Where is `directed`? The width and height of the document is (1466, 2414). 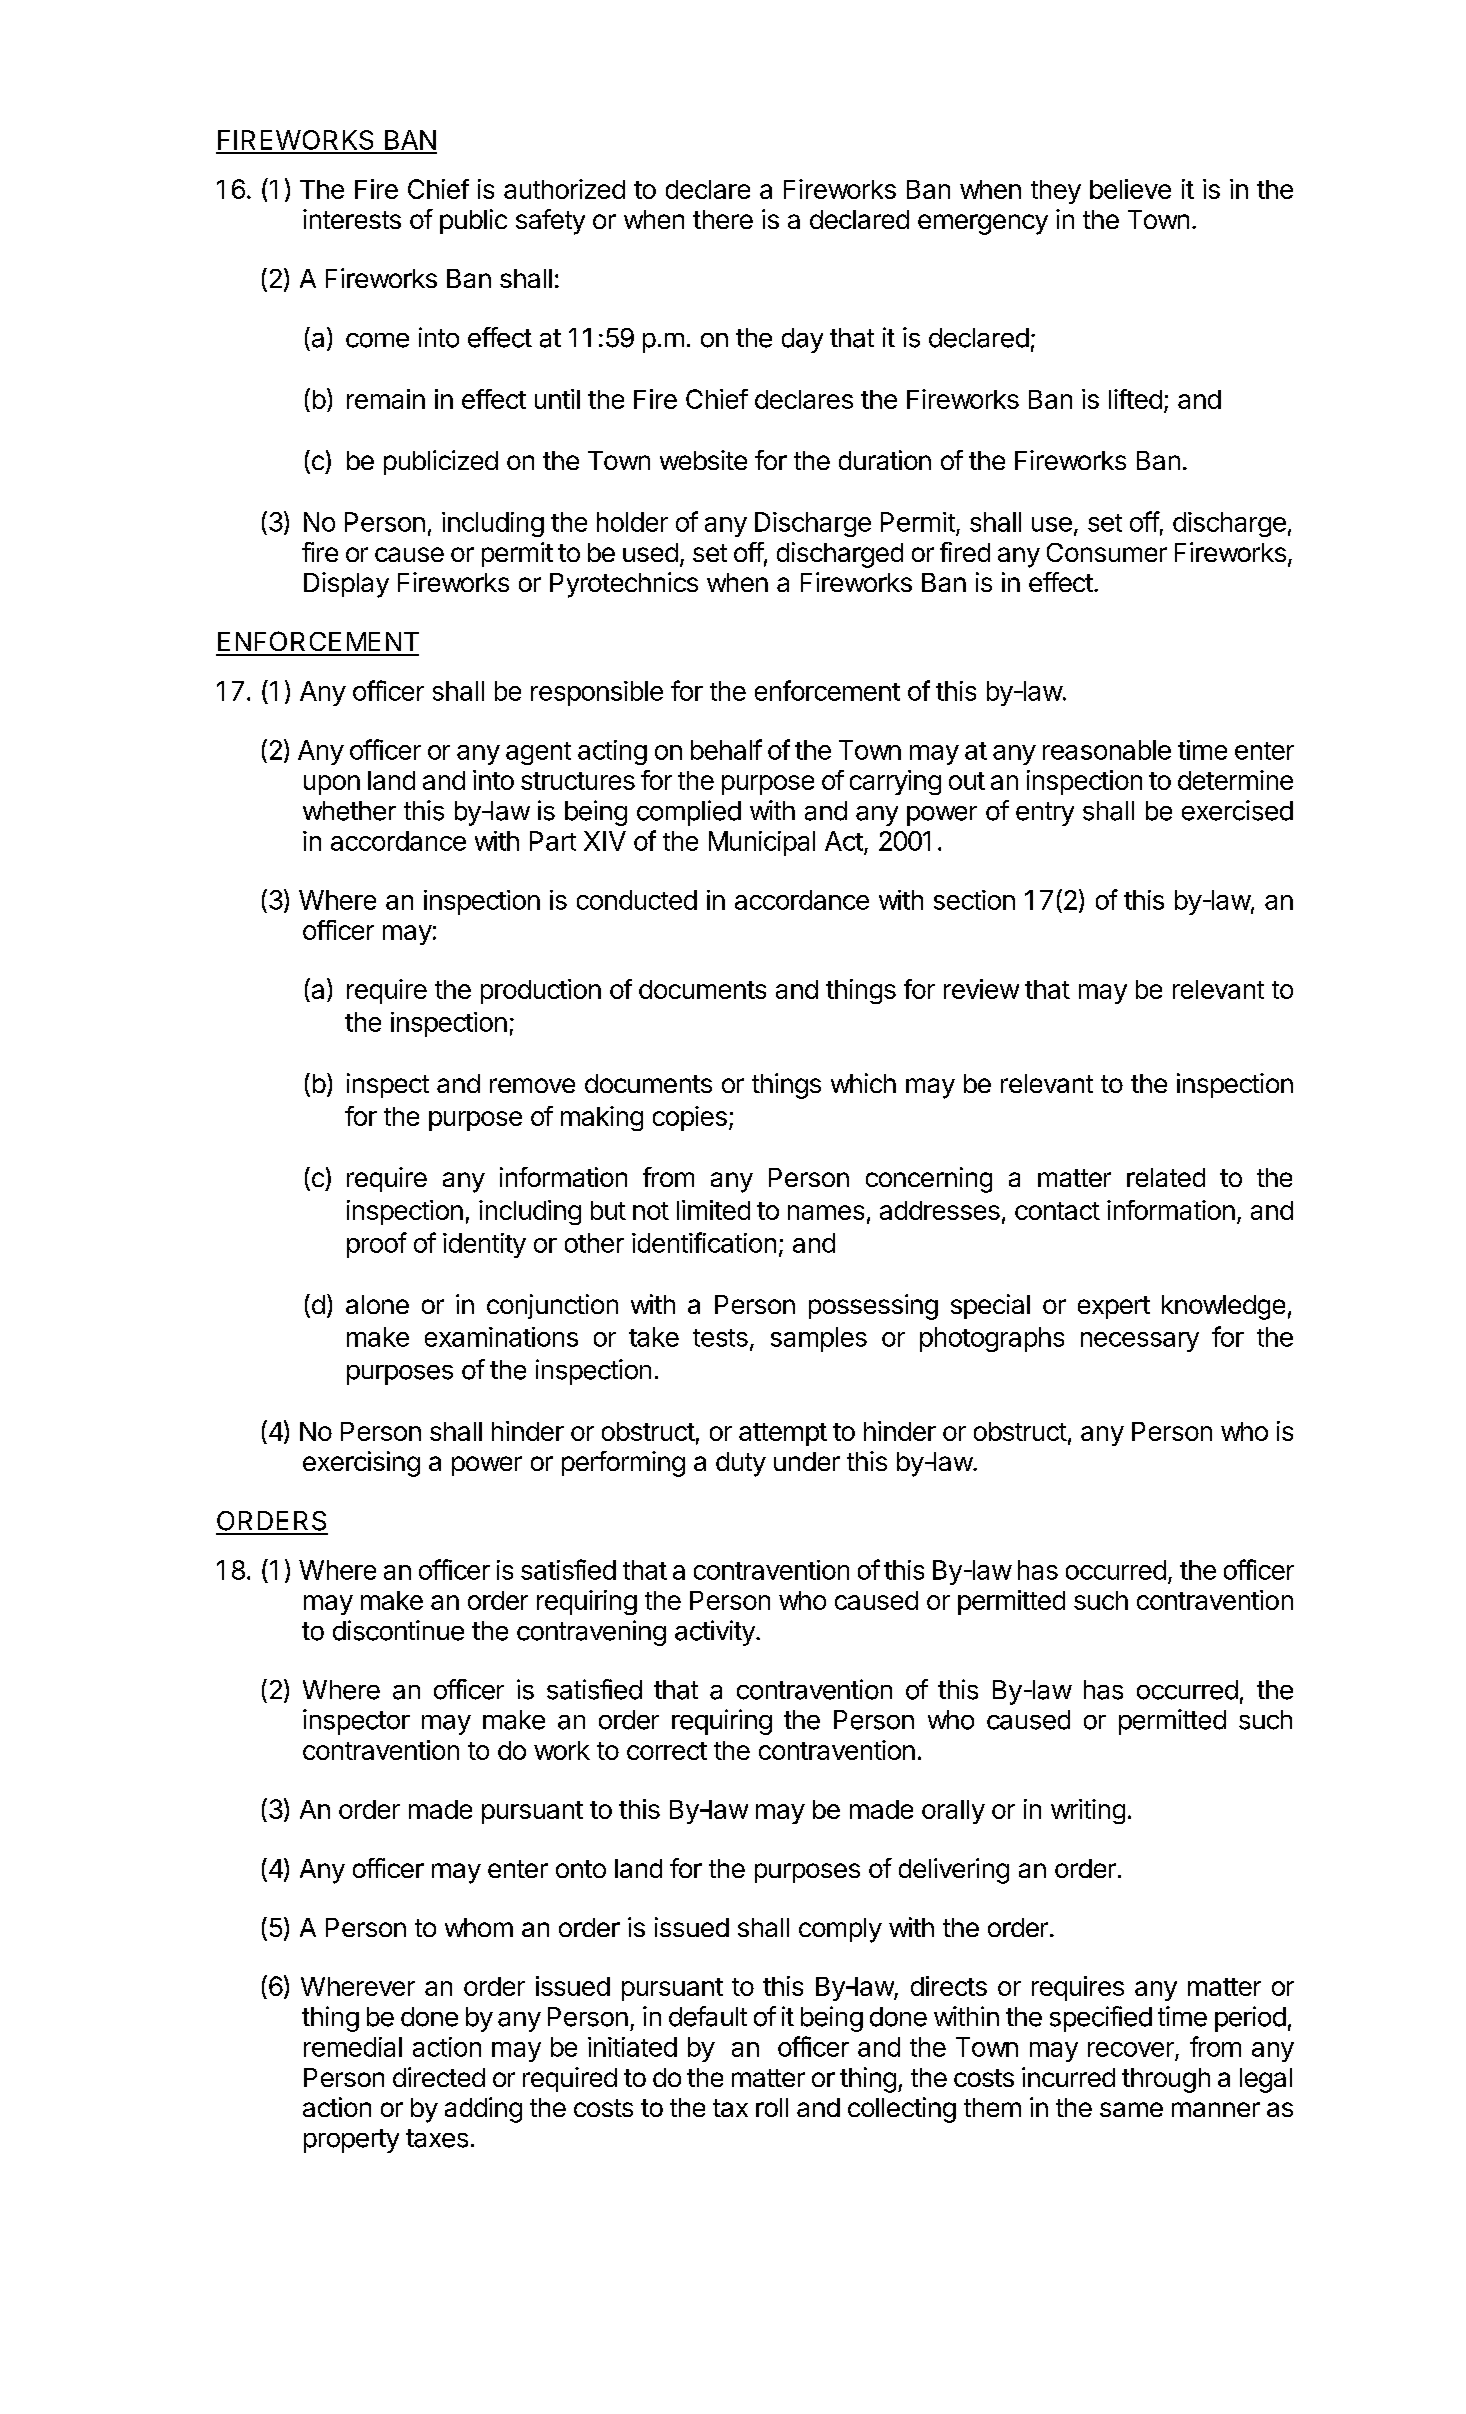
directed is located at coordinates (439, 2077).
